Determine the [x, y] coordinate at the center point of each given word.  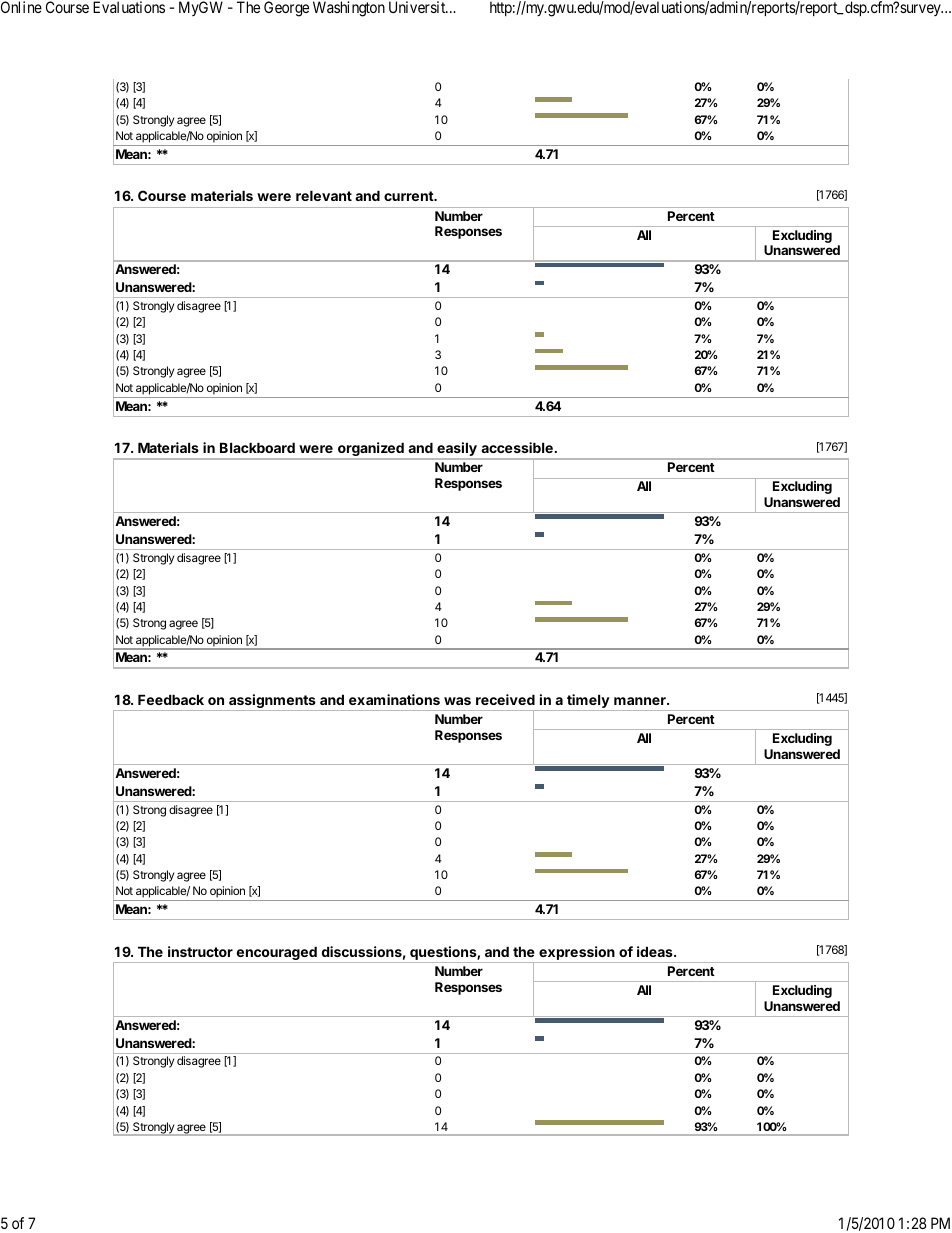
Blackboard [257, 447]
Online [21, 7]
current [409, 196]
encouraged [276, 954]
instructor [200, 951]
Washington [349, 9]
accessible [517, 447]
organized [371, 450]
